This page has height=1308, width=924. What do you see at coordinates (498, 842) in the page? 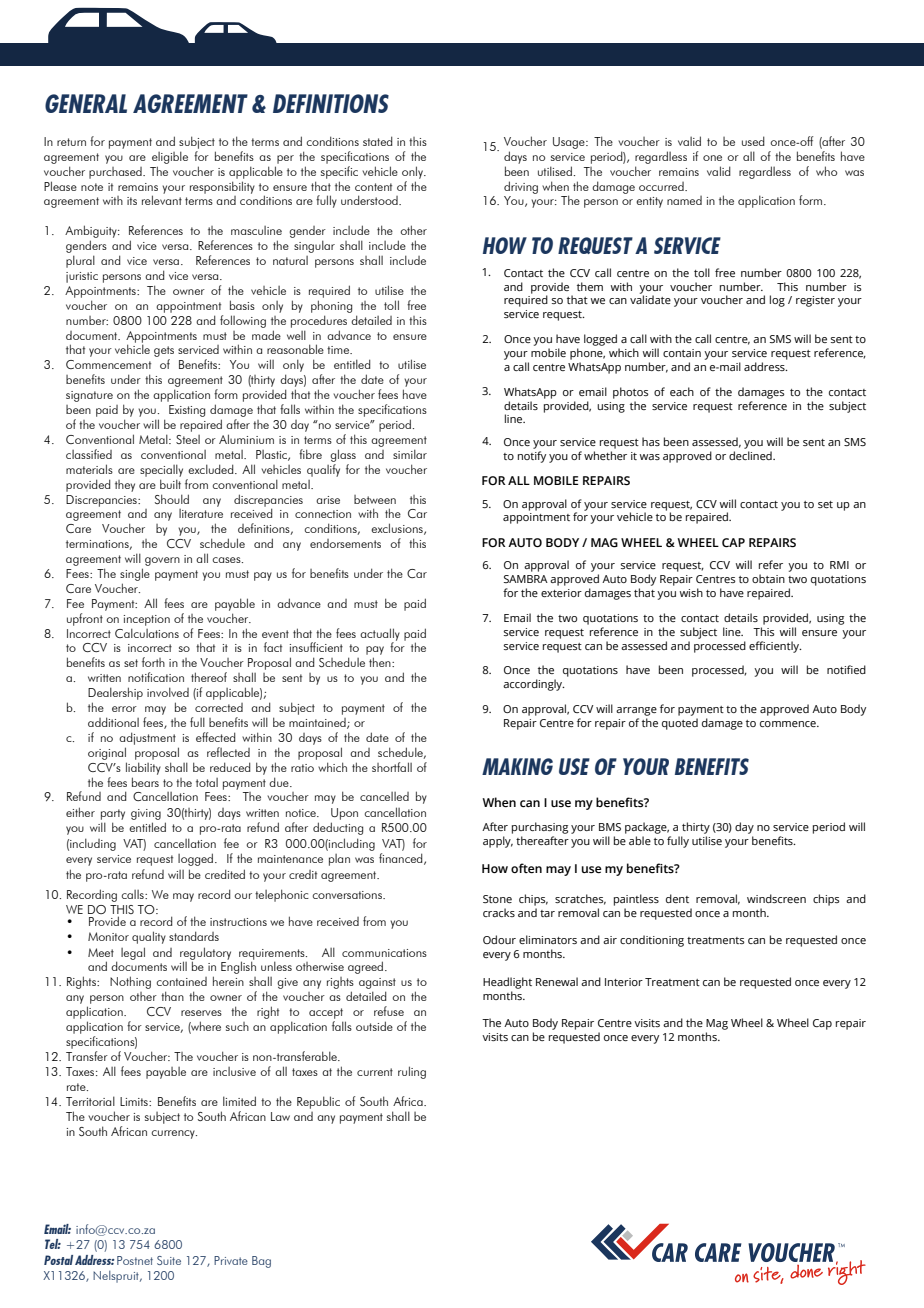
I see `apply` at bounding box center [498, 842].
